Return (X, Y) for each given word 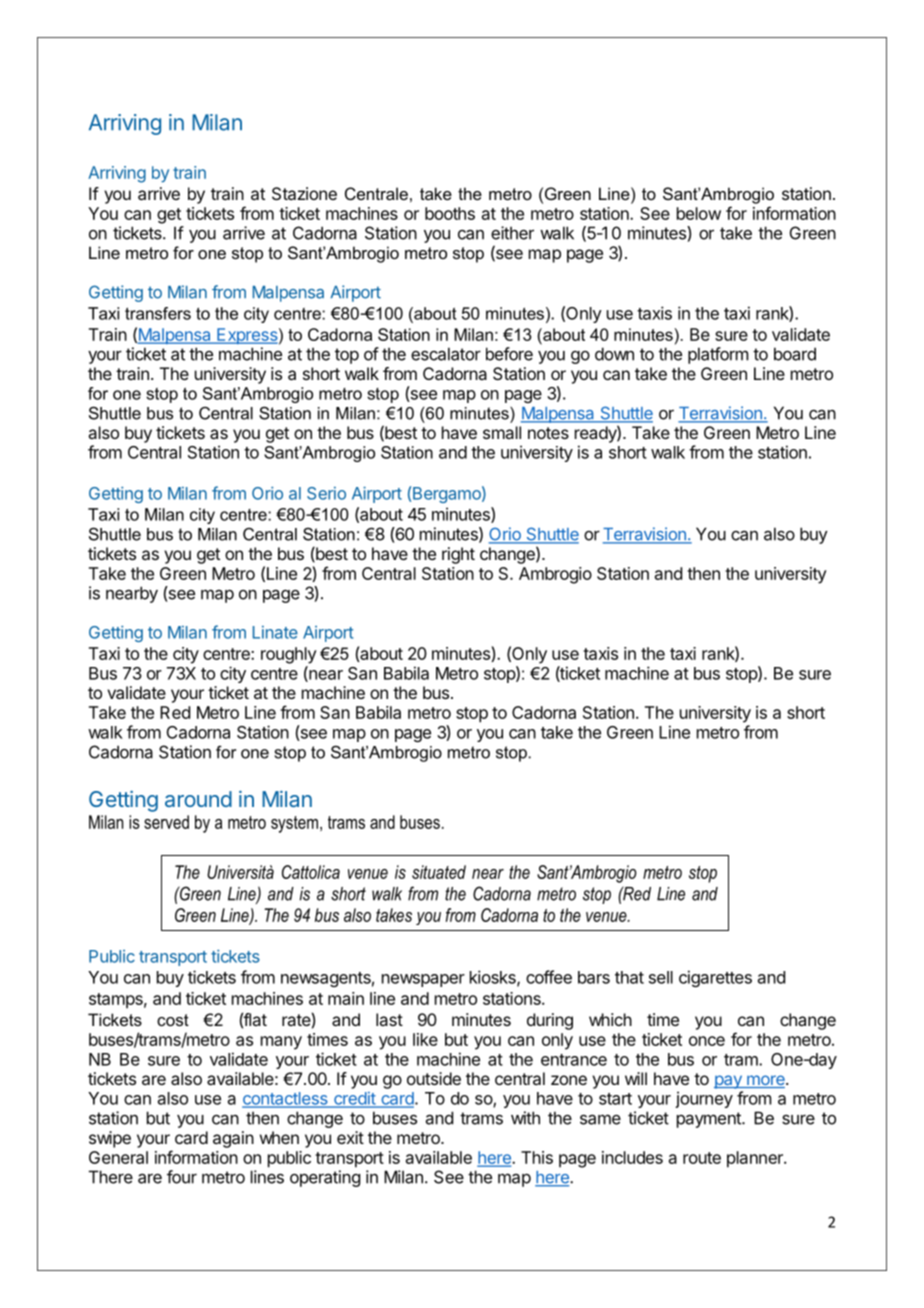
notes (548, 433)
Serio (326, 493)
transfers (158, 313)
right (458, 555)
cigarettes (715, 978)
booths (450, 213)
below (699, 213)
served (166, 822)
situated (439, 872)
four (182, 1177)
